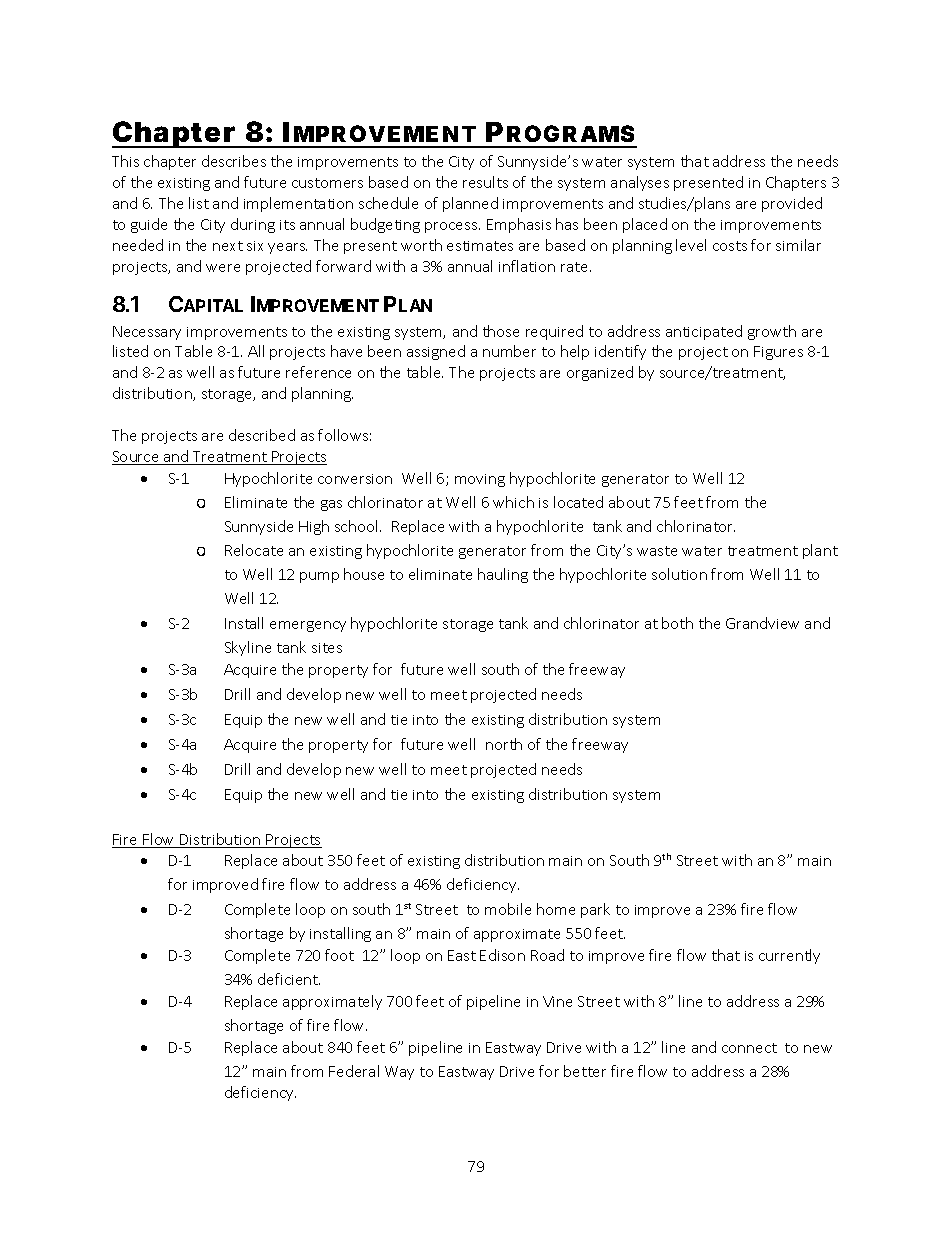  Describe the element at coordinates (289, 979) in the image. I see `deficient` at that location.
